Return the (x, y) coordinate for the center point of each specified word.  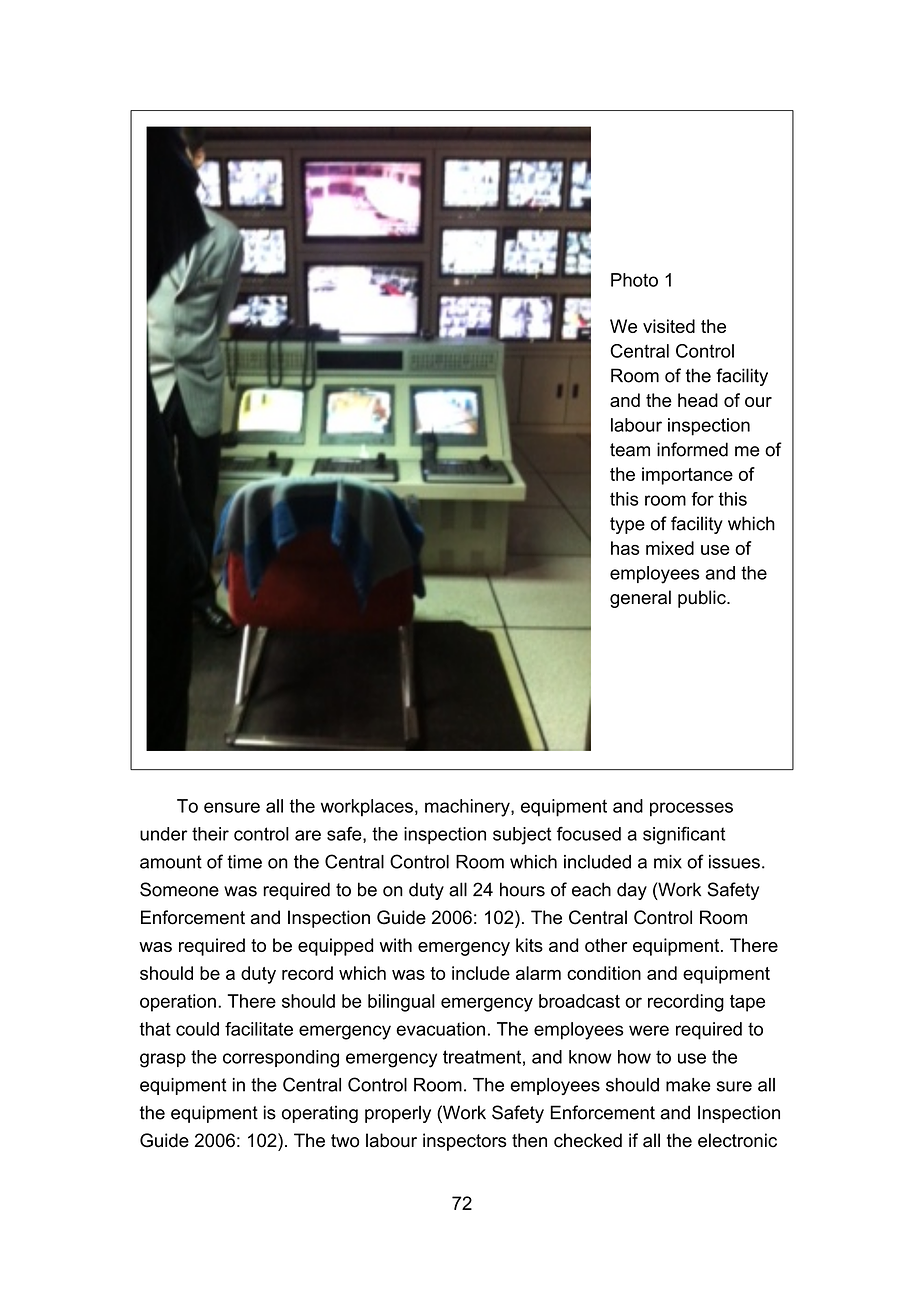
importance (687, 476)
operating (320, 1114)
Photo (634, 280)
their (210, 834)
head (698, 400)
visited (669, 326)
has (625, 548)
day (632, 891)
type (627, 525)
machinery (468, 808)
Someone (179, 889)
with (396, 945)
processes (691, 809)
